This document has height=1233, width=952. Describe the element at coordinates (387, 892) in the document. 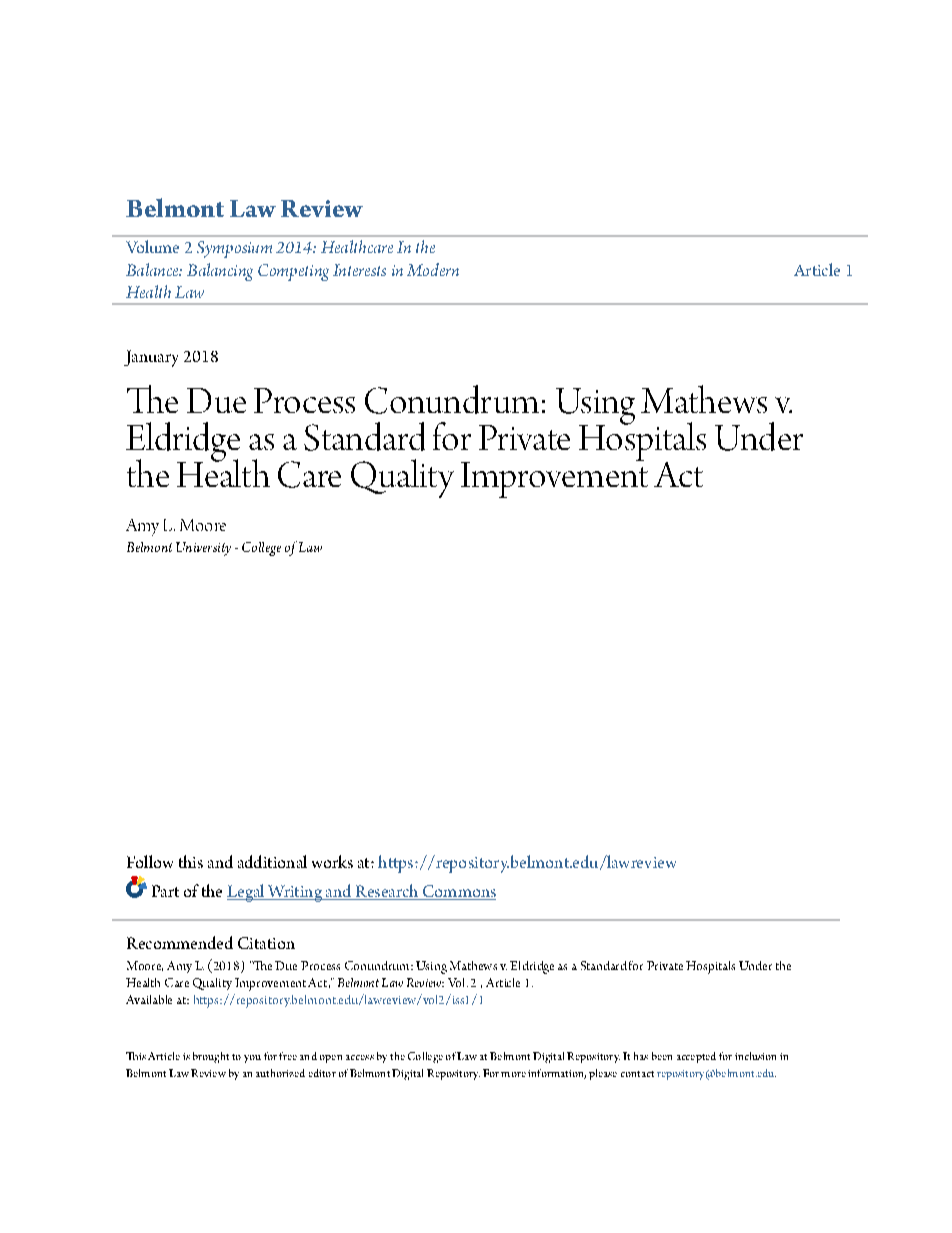

I see `Research` at that location.
